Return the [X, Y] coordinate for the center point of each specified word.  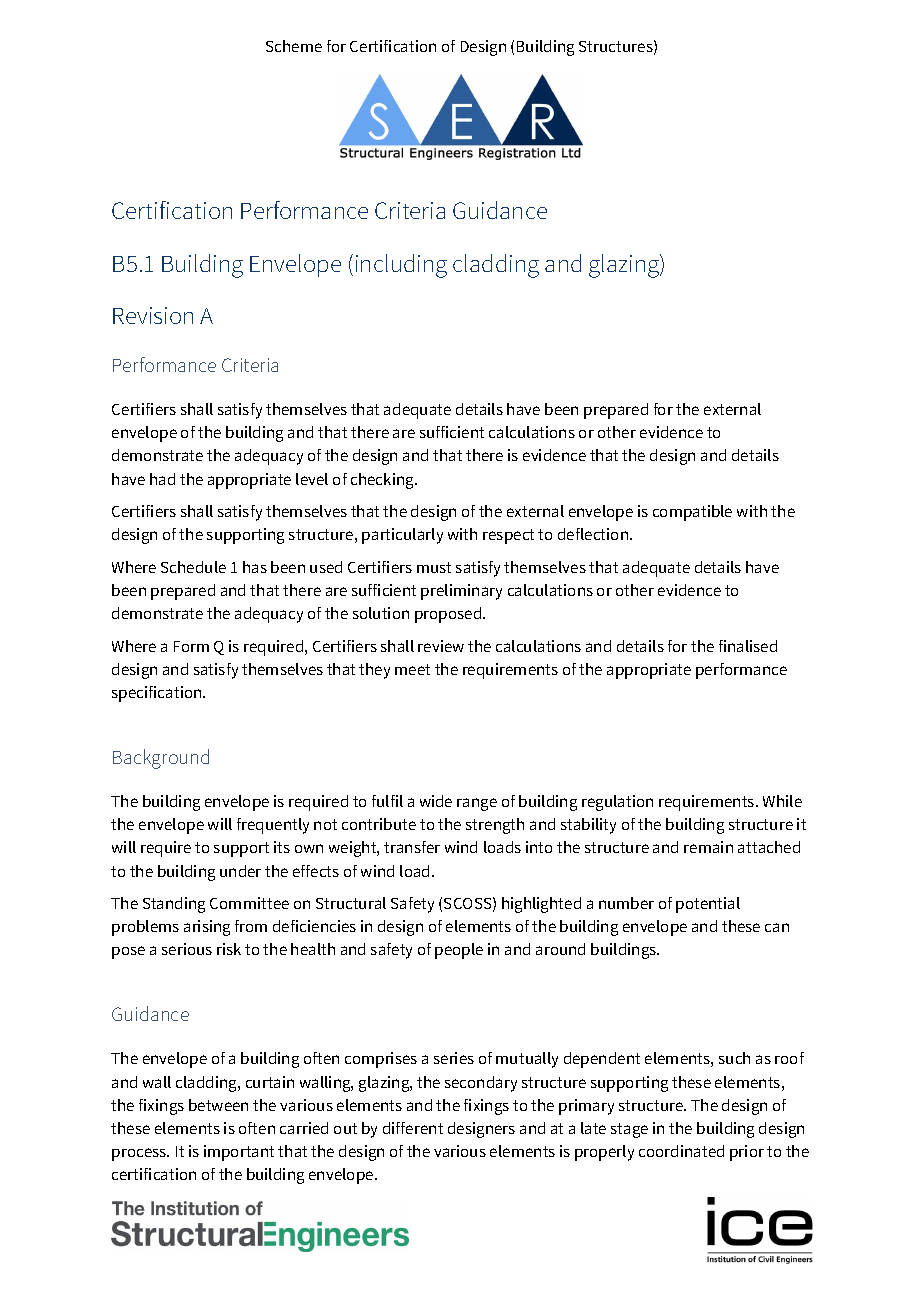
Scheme [294, 46]
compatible [692, 513]
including [401, 266]
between [218, 1105]
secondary [481, 1084]
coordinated [681, 1151]
